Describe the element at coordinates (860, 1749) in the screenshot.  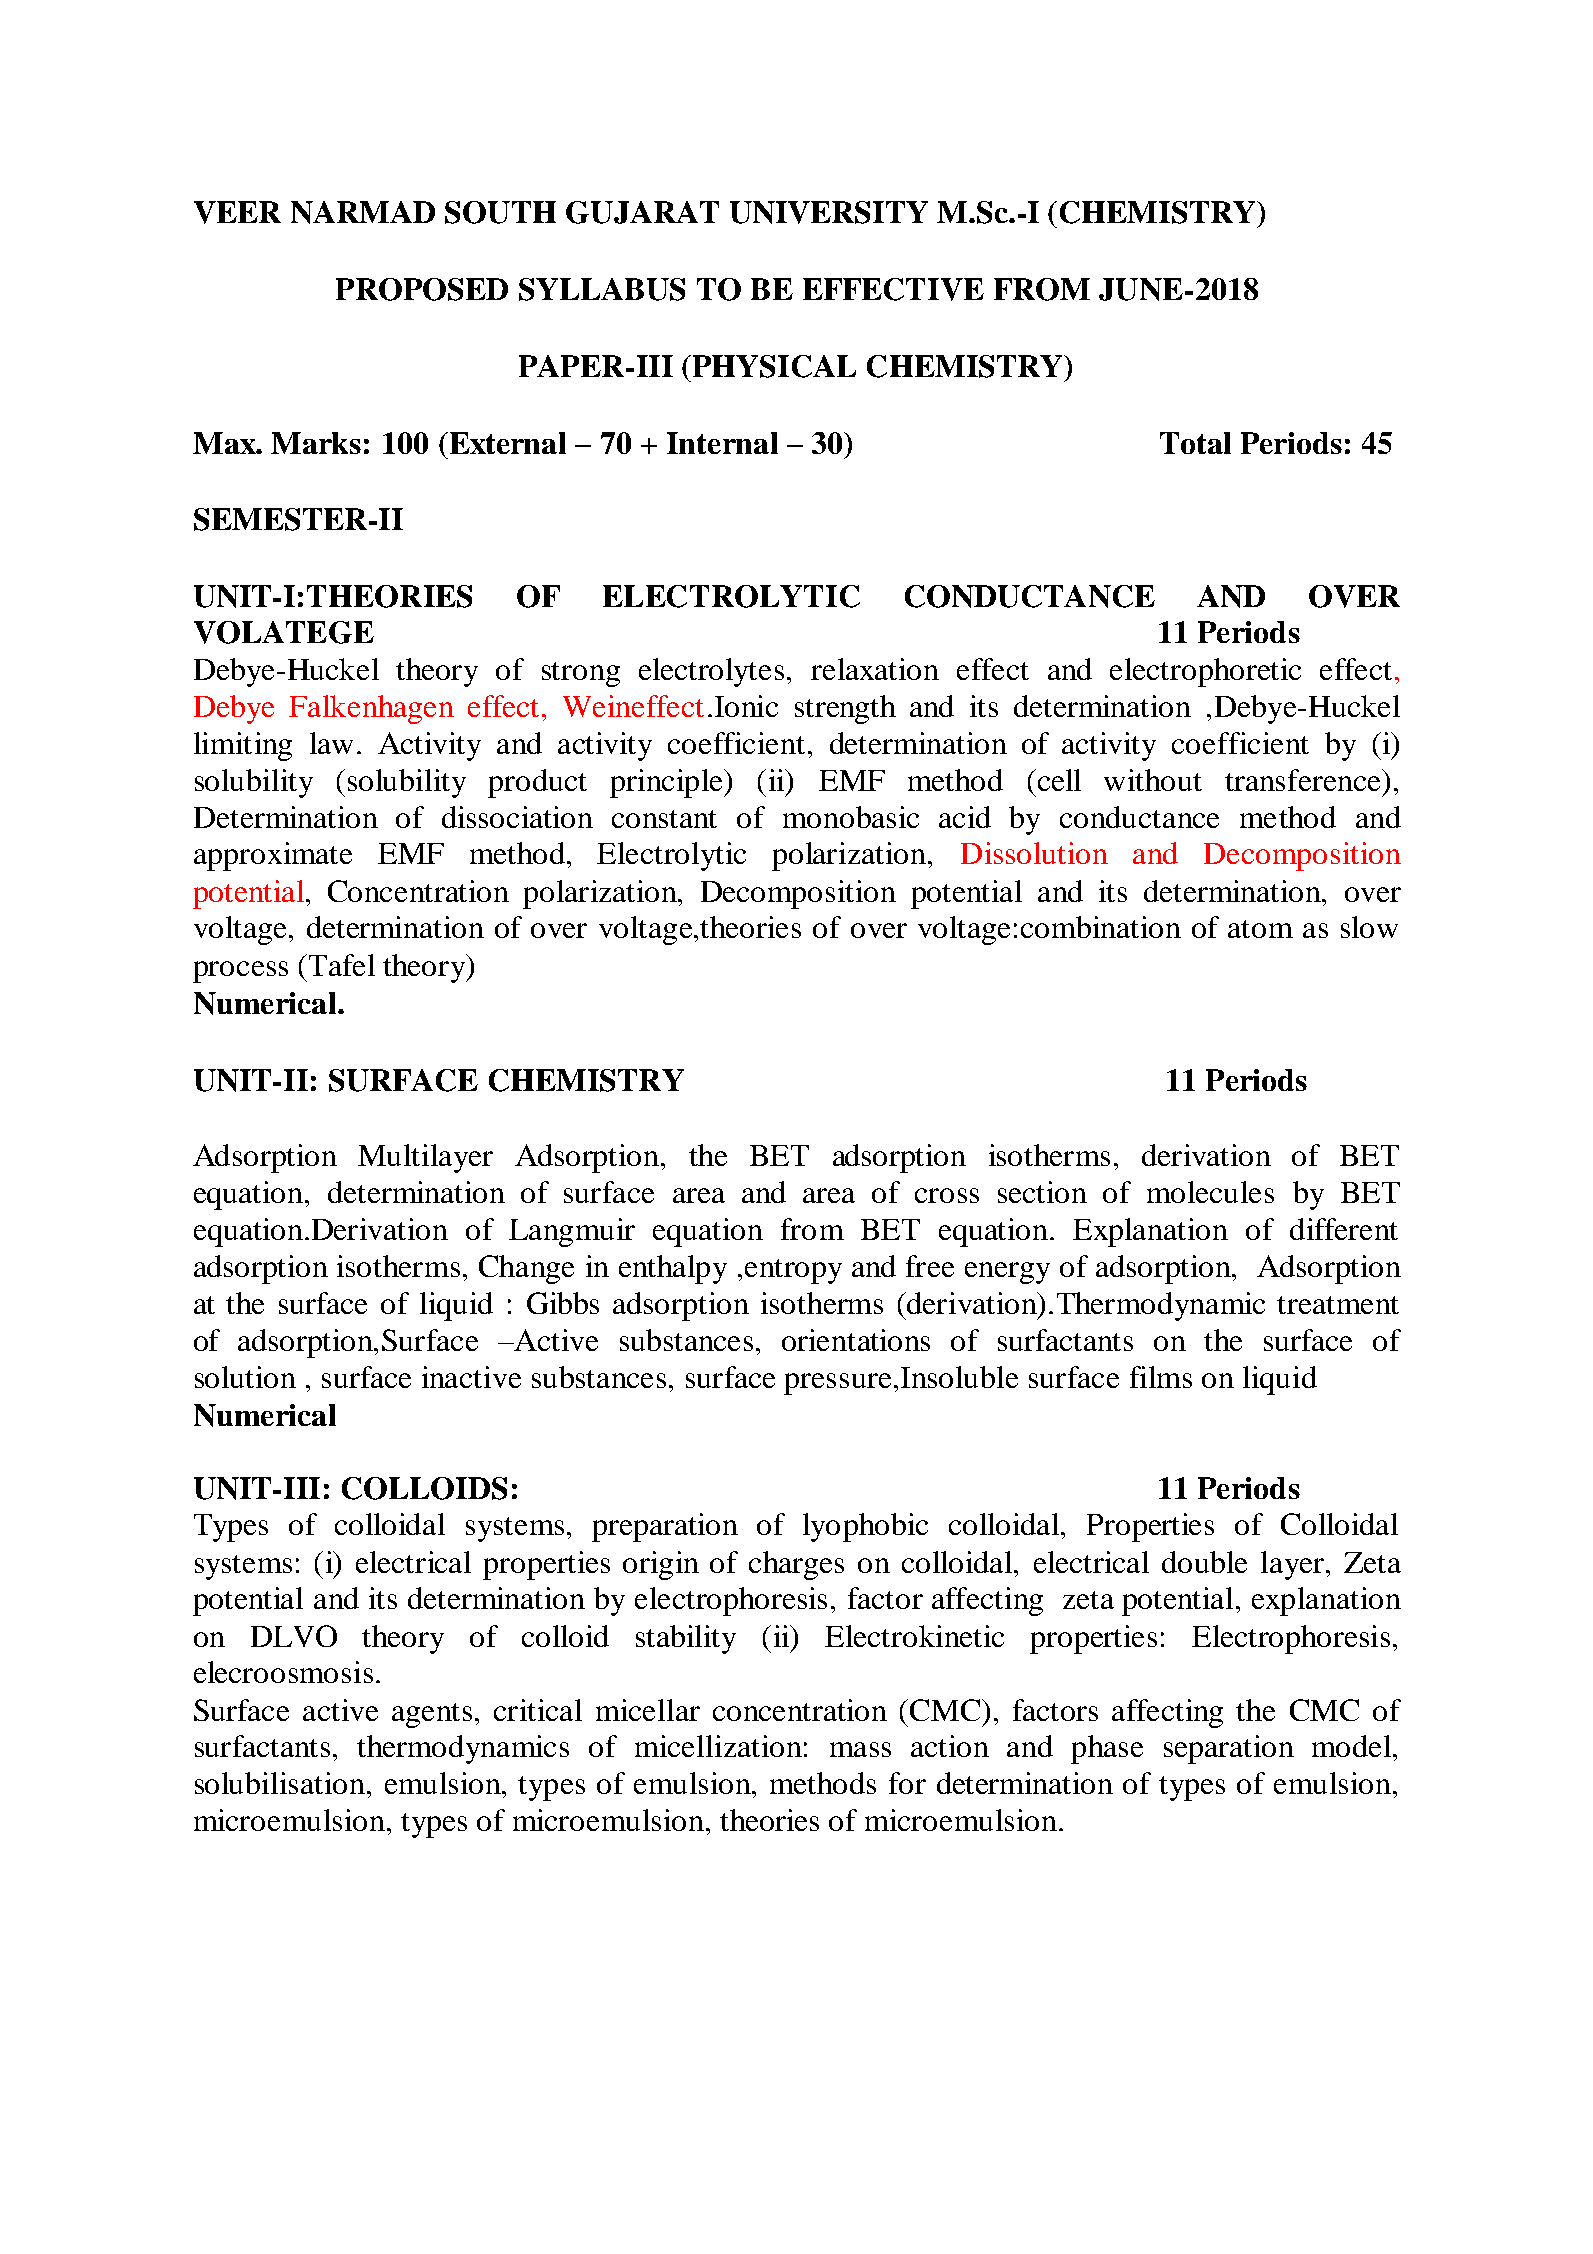
I see `mass` at that location.
